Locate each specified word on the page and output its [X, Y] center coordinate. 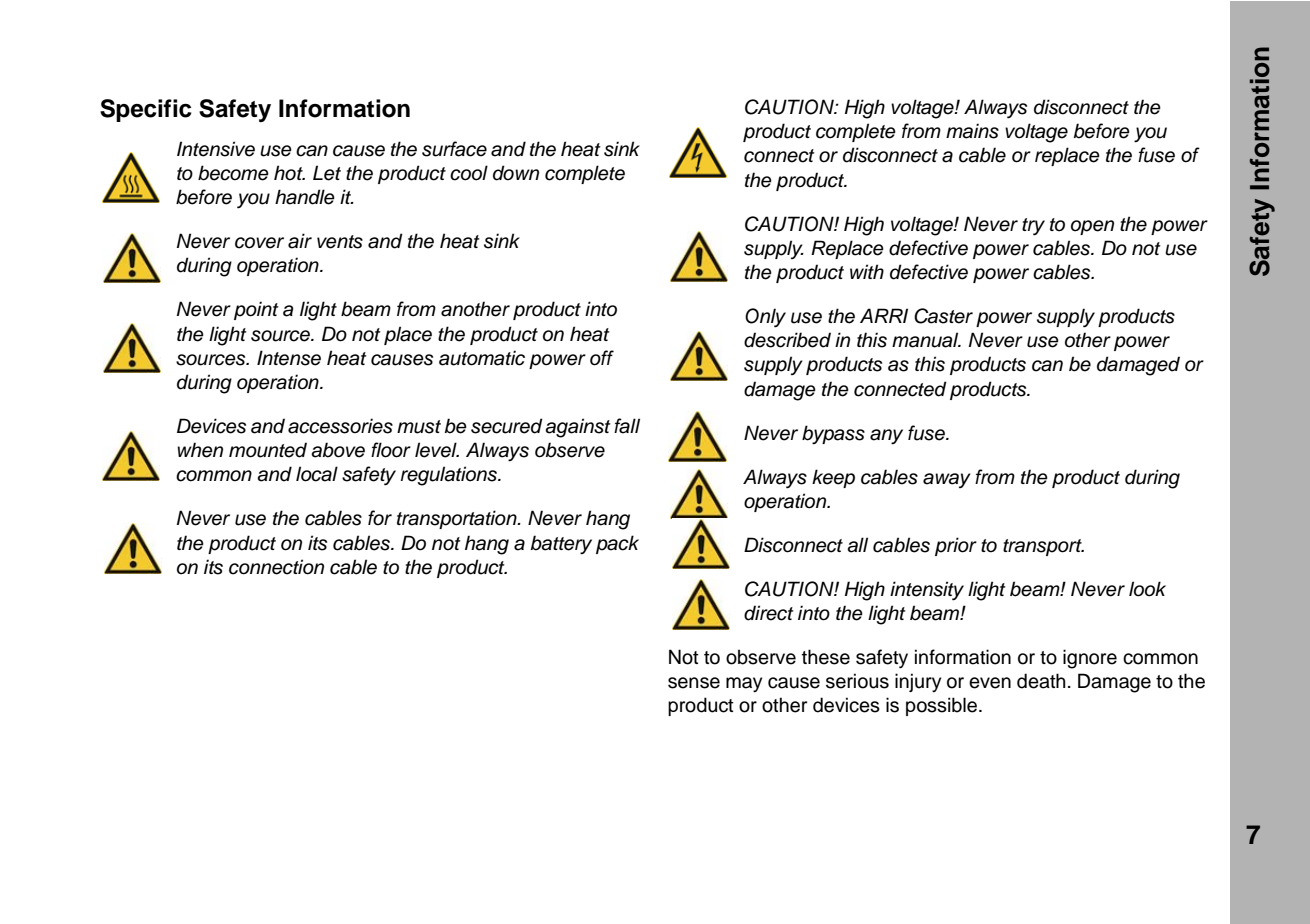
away [947, 480]
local [317, 474]
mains [972, 131]
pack [617, 544]
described [787, 340]
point [256, 310]
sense [694, 683]
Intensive [216, 149]
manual [926, 340]
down [516, 173]
